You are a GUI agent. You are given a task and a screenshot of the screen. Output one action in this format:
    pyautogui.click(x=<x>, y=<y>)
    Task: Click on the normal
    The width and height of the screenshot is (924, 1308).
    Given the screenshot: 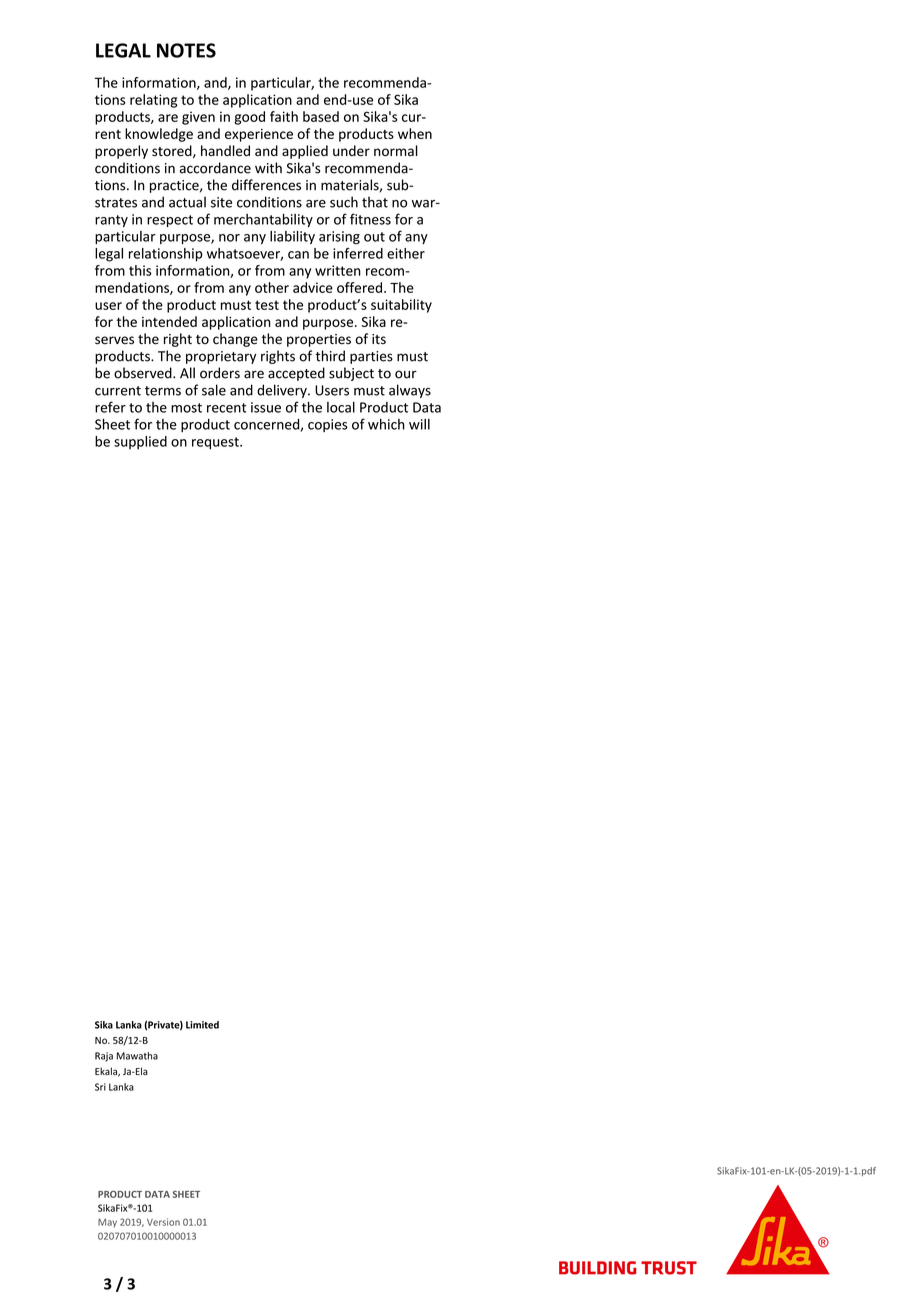 What is the action you would take?
    pyautogui.click(x=396, y=150)
